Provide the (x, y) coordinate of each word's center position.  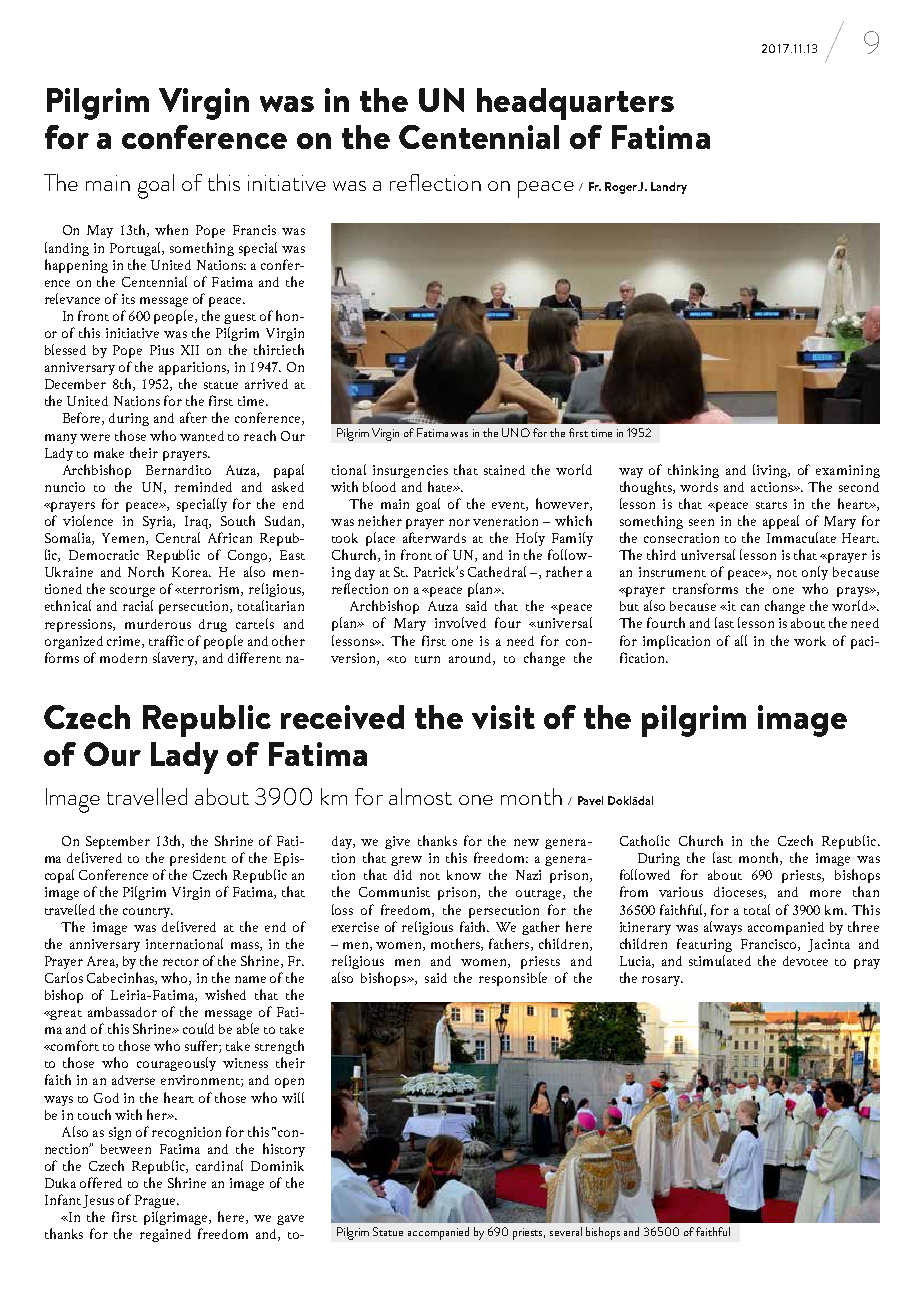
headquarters (575, 104)
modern (123, 658)
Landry (669, 188)
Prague (156, 1201)
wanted (202, 436)
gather (541, 928)
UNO (516, 432)
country (148, 913)
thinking (693, 471)
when (171, 229)
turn (427, 659)
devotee (805, 961)
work (810, 641)
